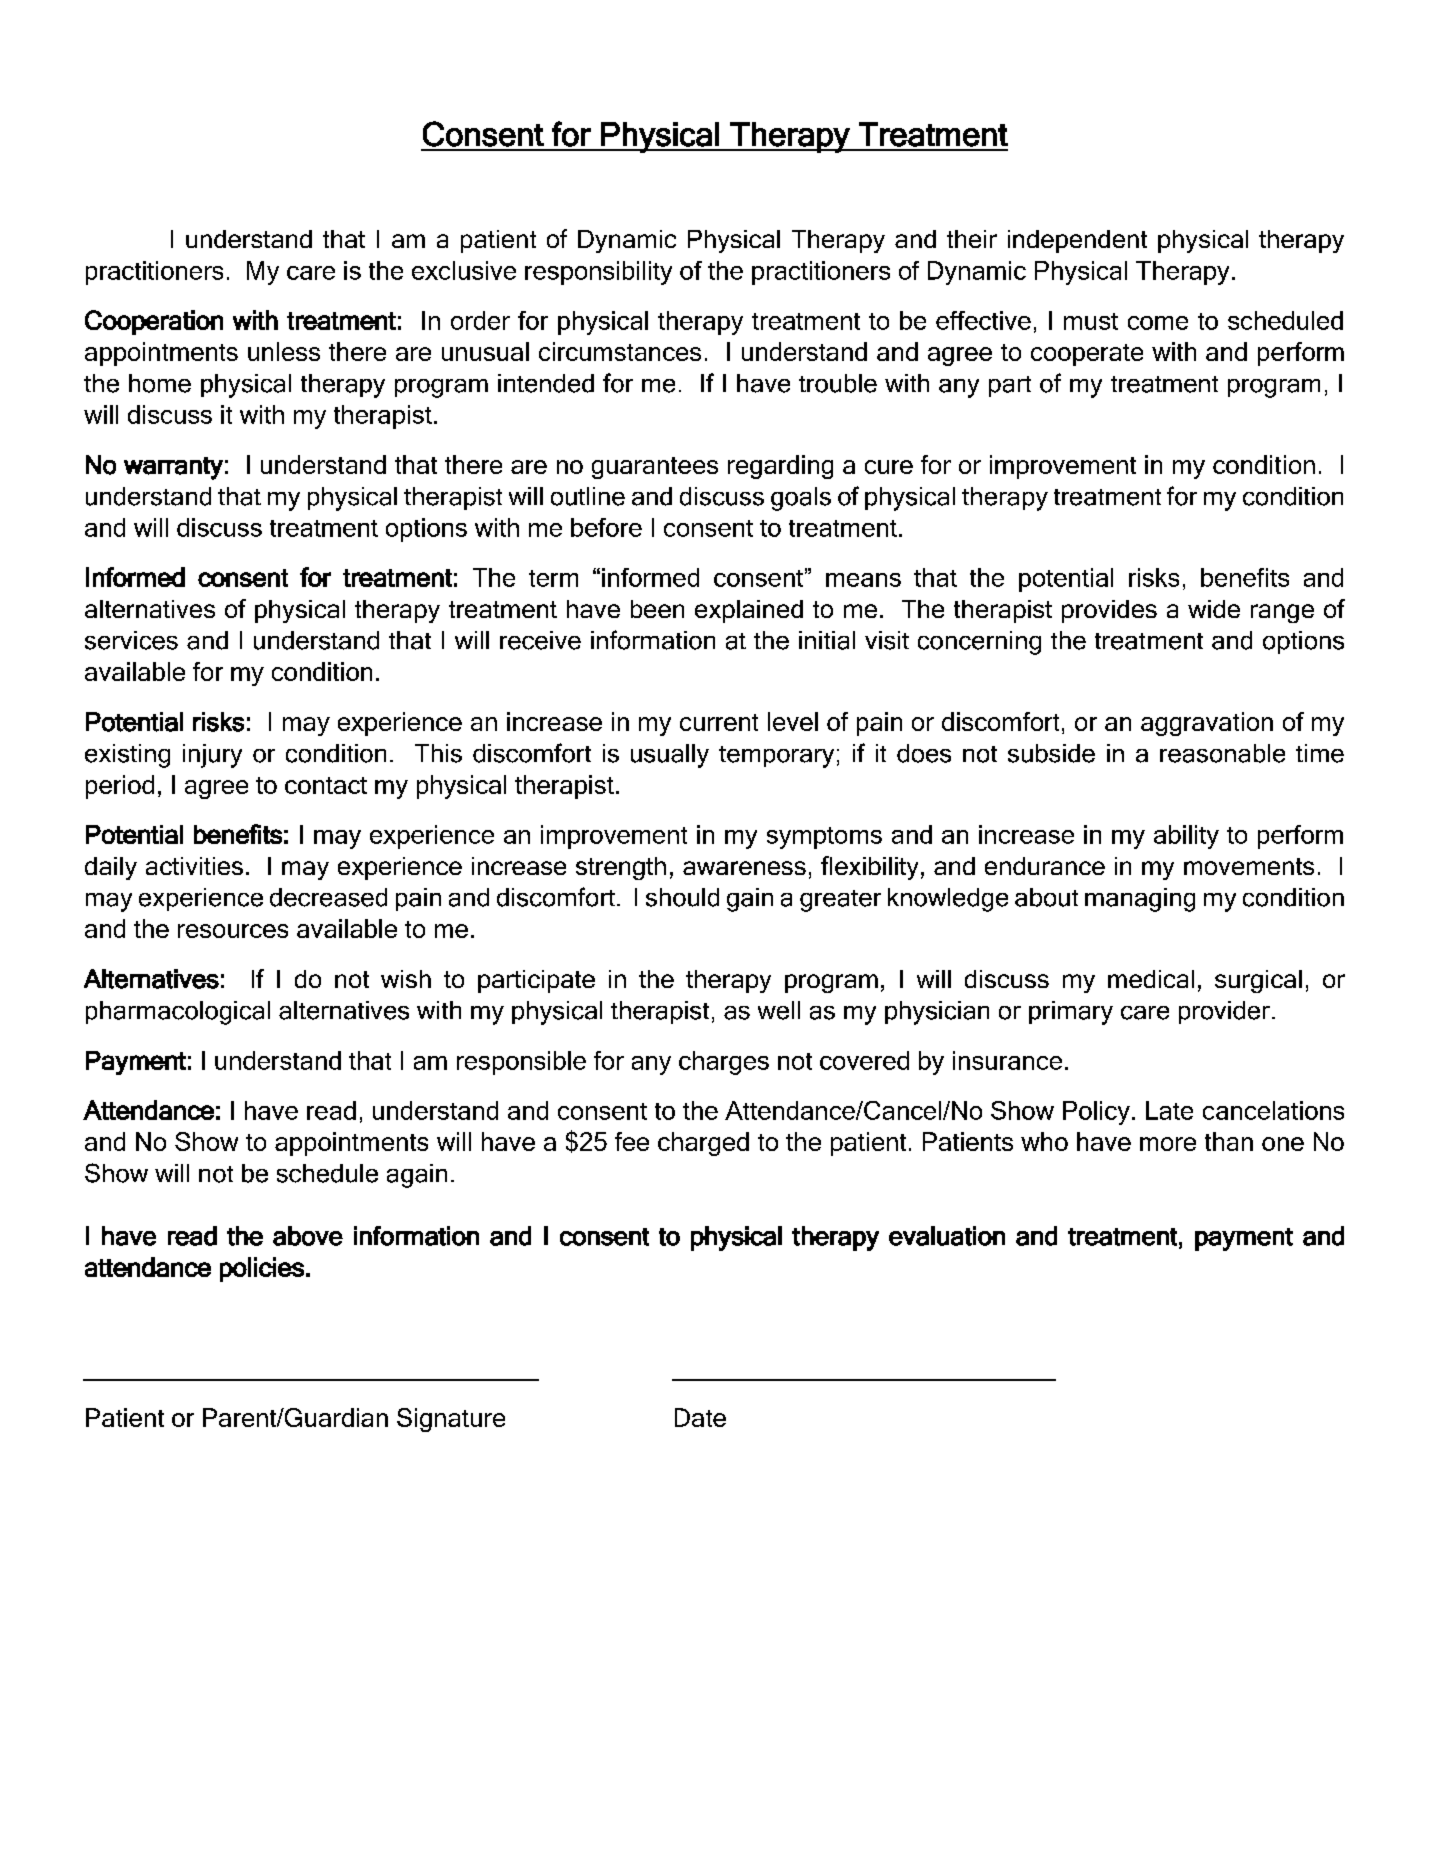 The image size is (1429, 1850). What do you see at coordinates (606, 527) in the document?
I see `before` at bounding box center [606, 527].
